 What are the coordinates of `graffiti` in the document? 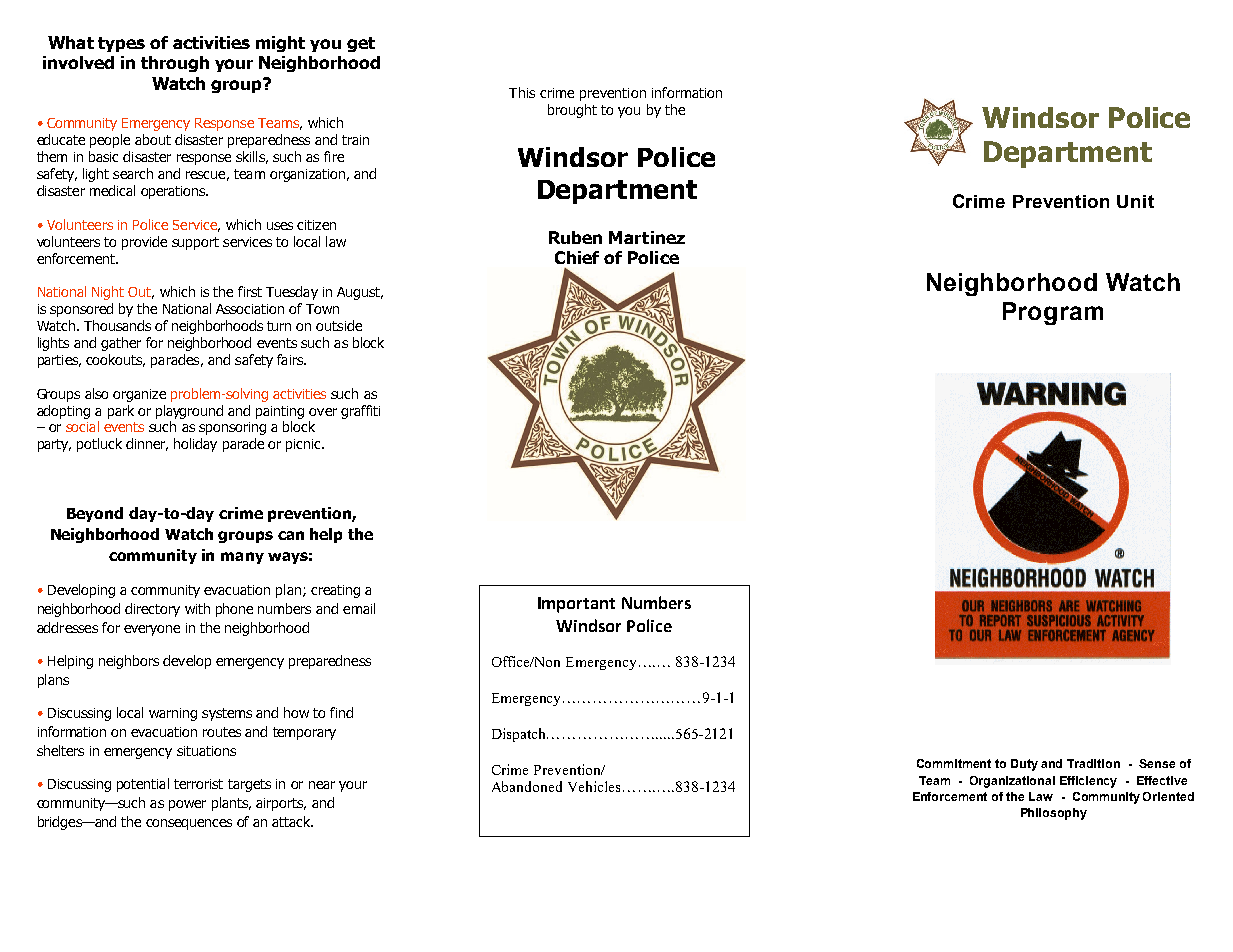 It's located at (360, 412).
